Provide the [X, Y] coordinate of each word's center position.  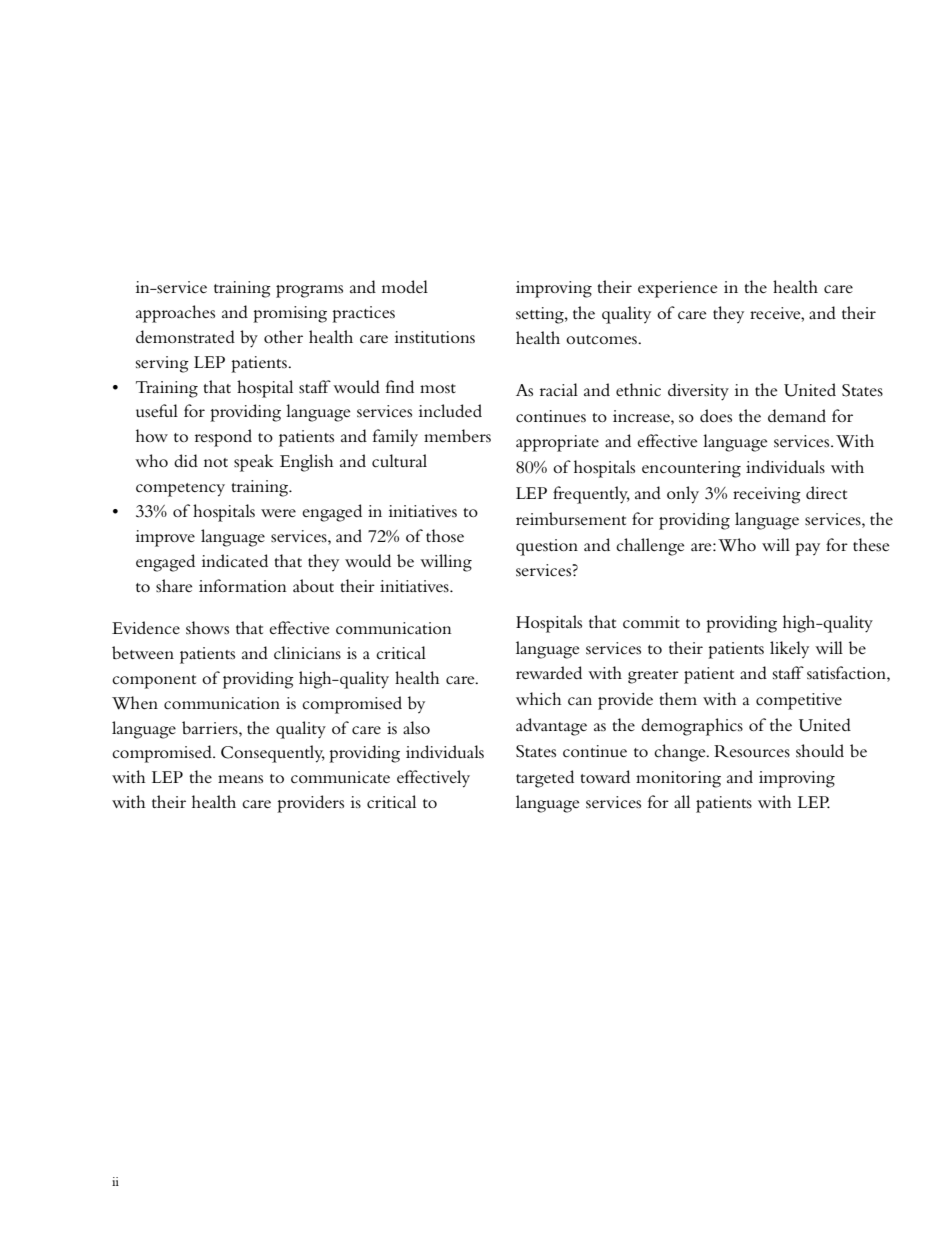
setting [541, 315]
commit [651, 622]
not [216, 462]
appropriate [557, 443]
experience [677, 289]
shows [207, 628]
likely [789, 649]
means [240, 779]
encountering [691, 469]
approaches [175, 314]
